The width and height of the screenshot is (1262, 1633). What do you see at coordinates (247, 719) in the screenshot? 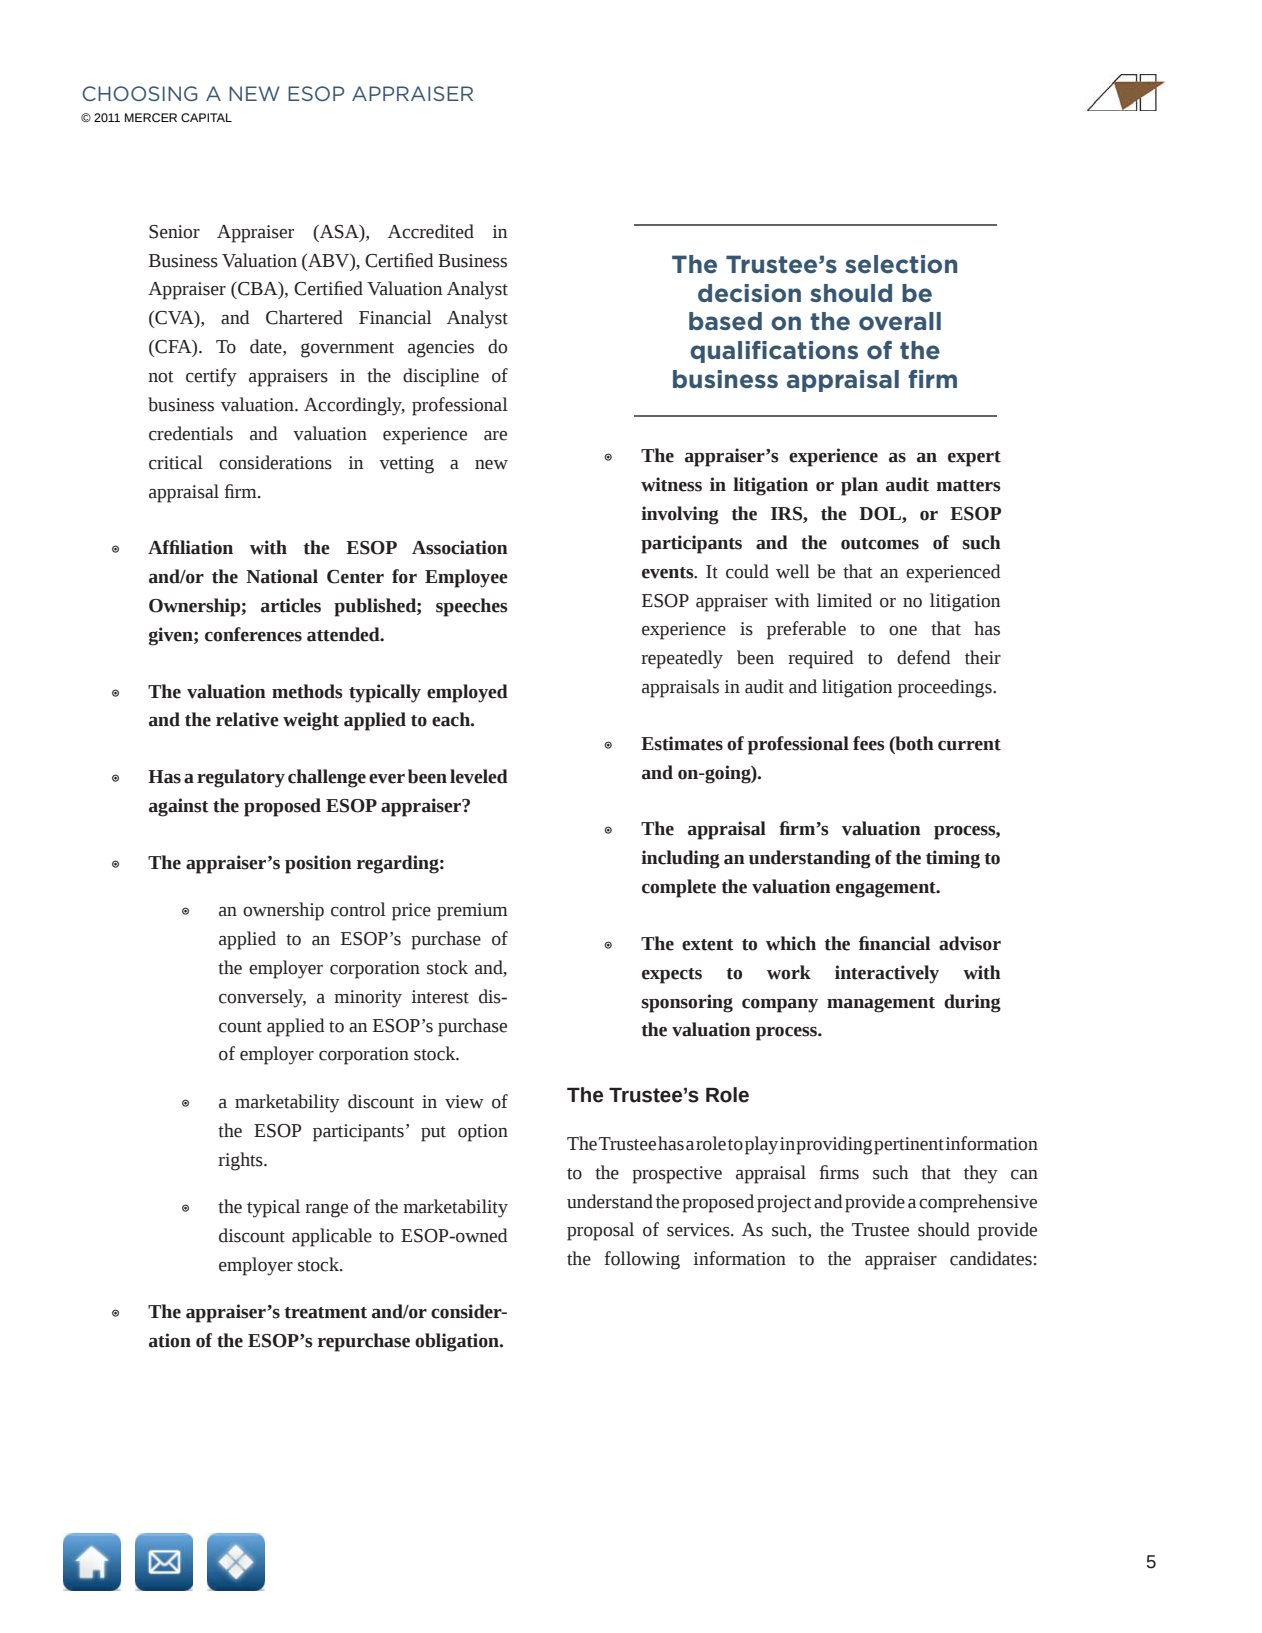
I see `relative` at bounding box center [247, 719].
